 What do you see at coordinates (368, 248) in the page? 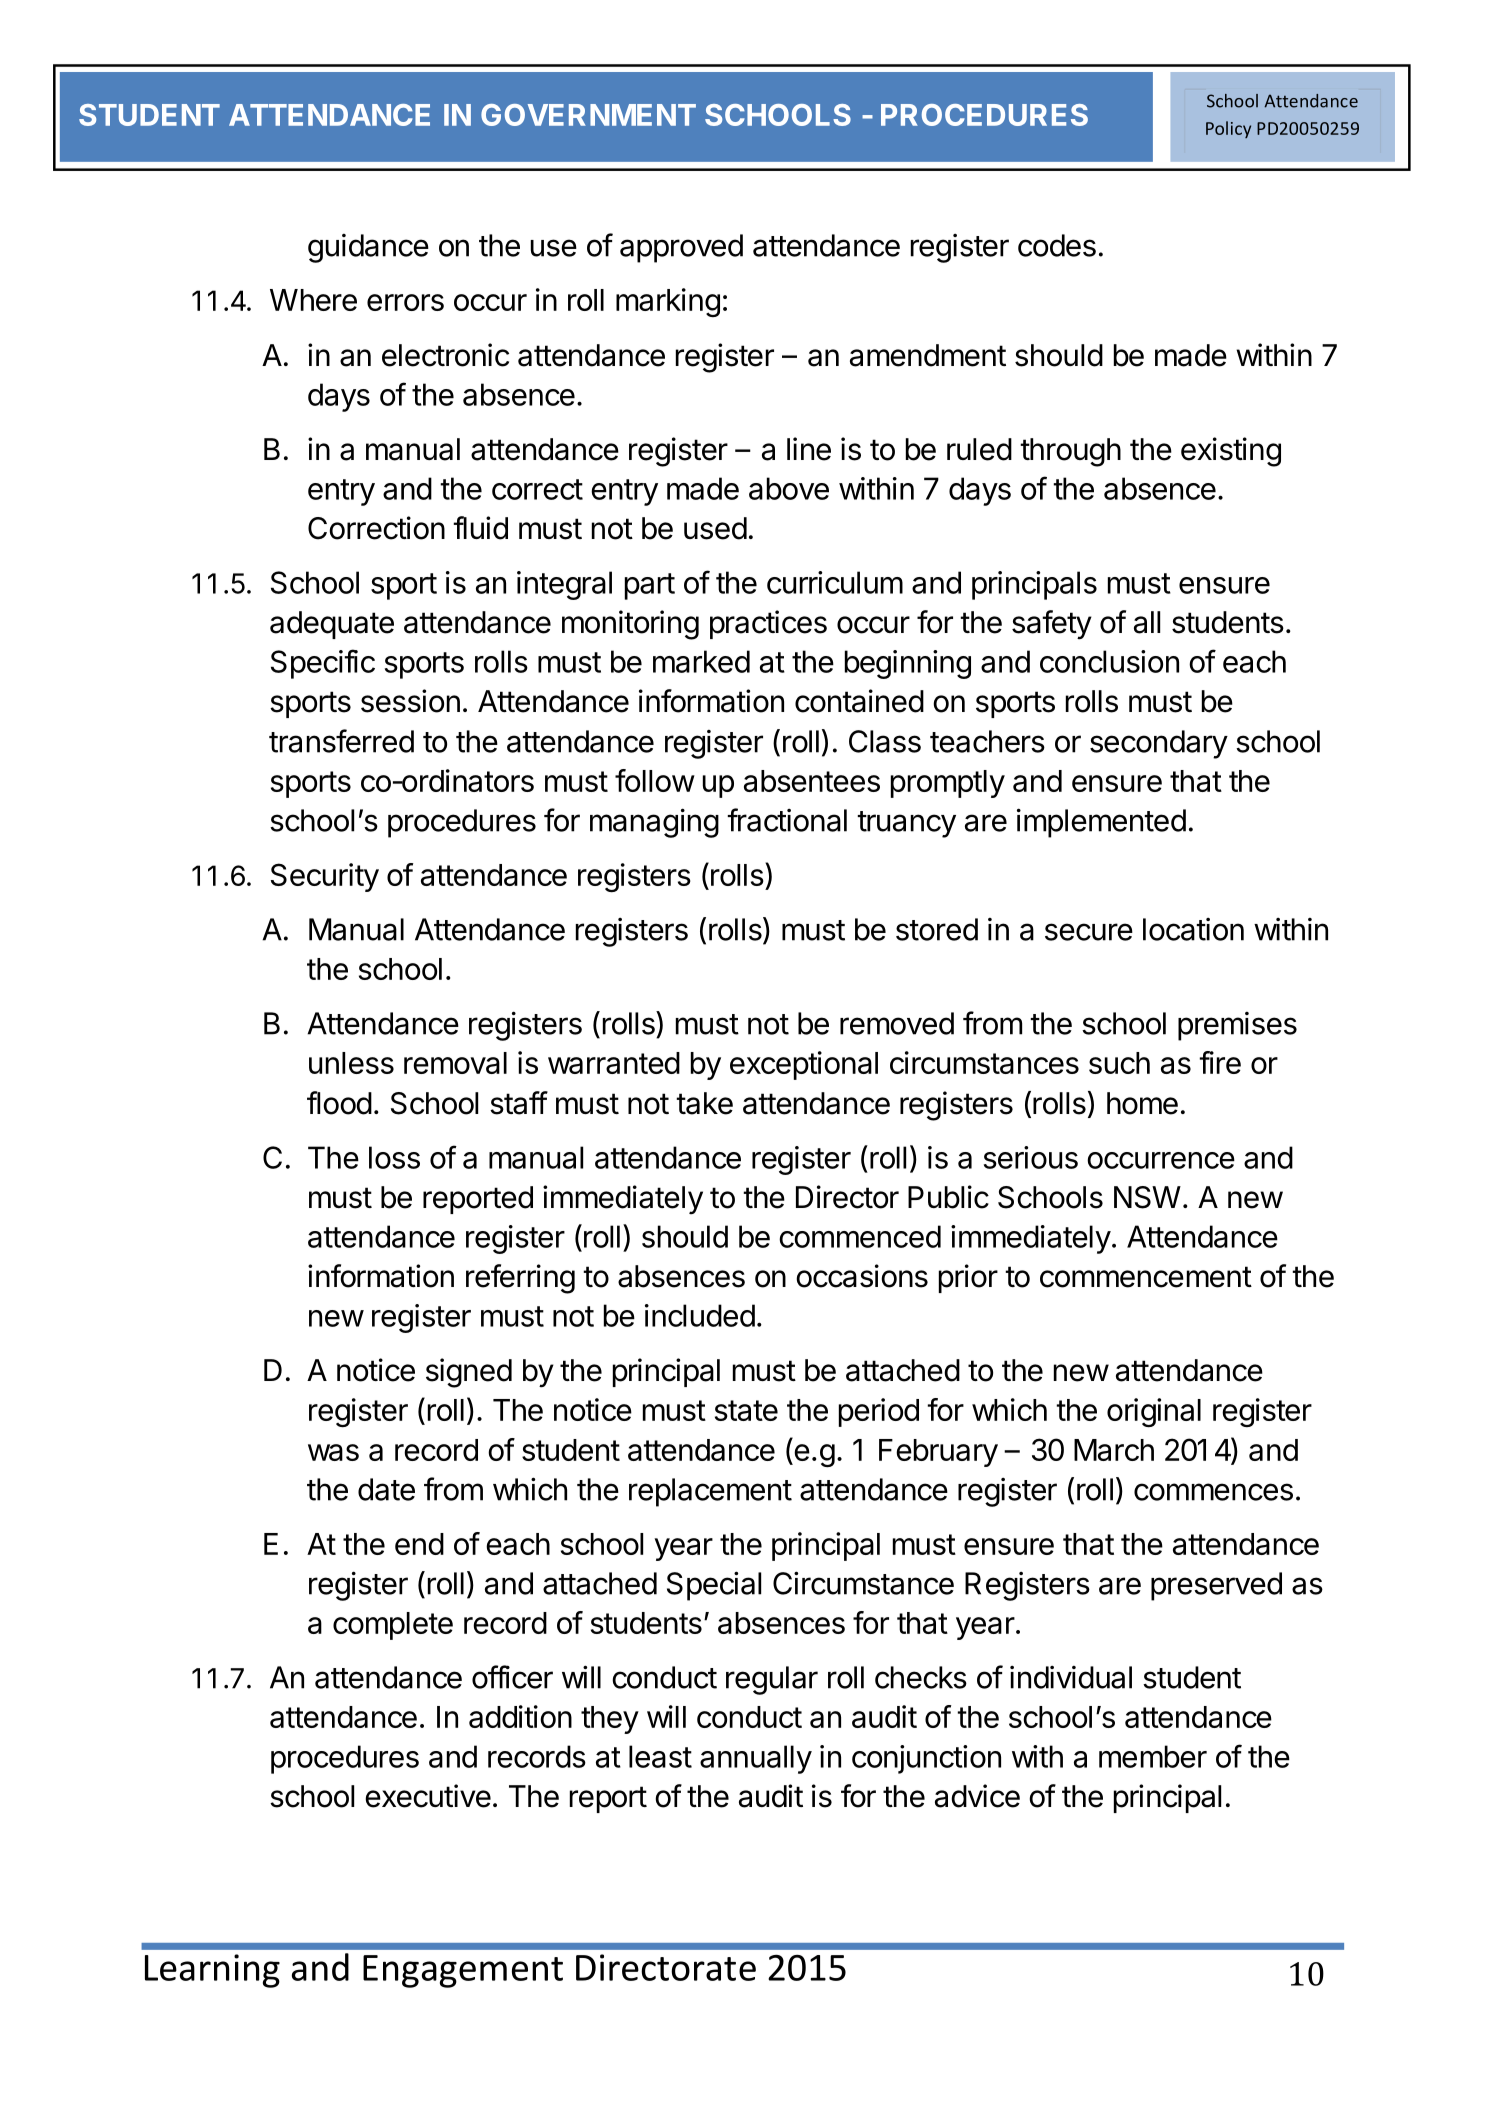
I see `guidance` at bounding box center [368, 248].
